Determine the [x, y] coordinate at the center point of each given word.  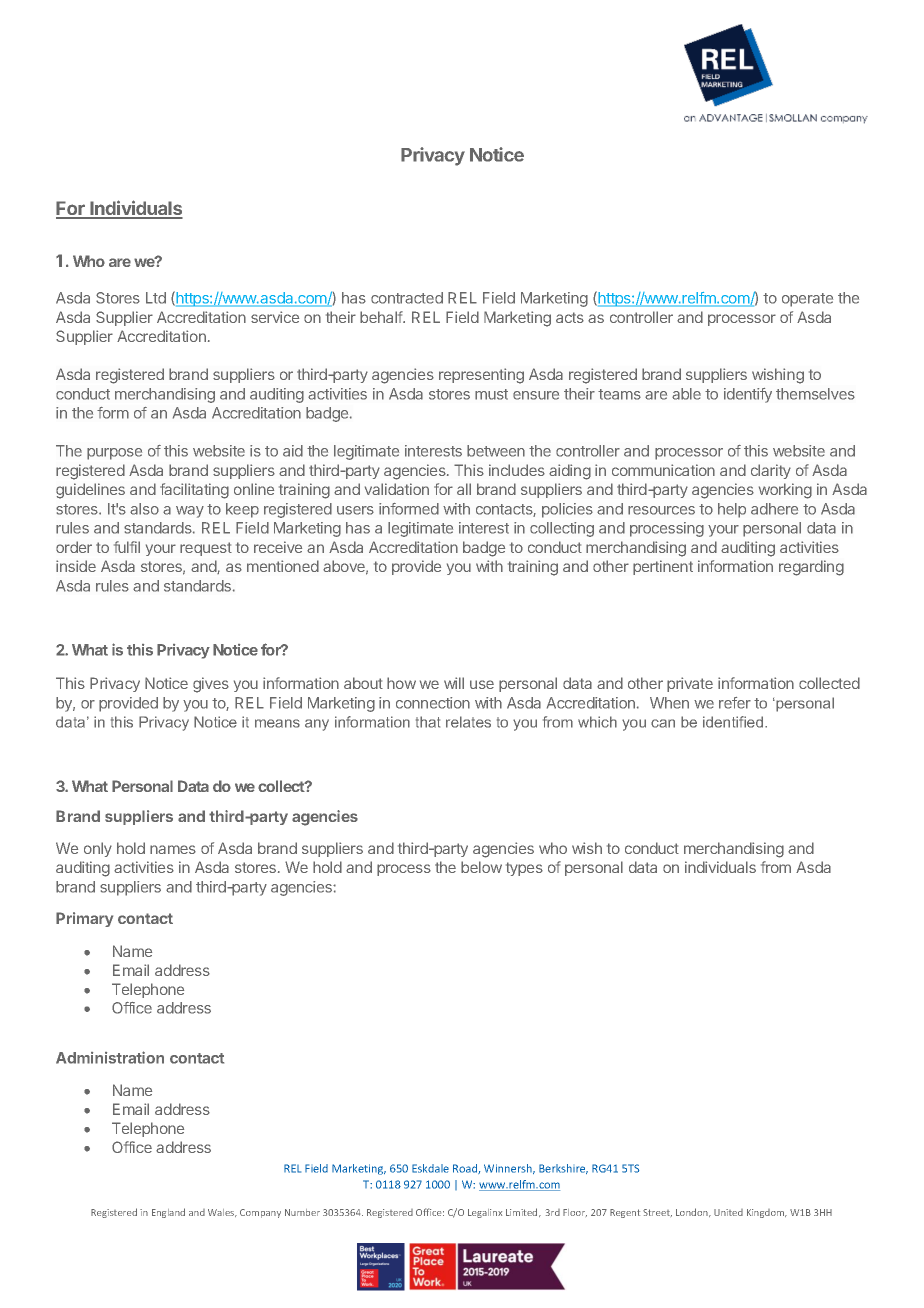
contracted [407, 298]
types [524, 869]
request [206, 549]
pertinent [663, 567]
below [481, 867]
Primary [84, 919]
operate [807, 300]
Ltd [156, 298]
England [168, 1213]
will [454, 683]
